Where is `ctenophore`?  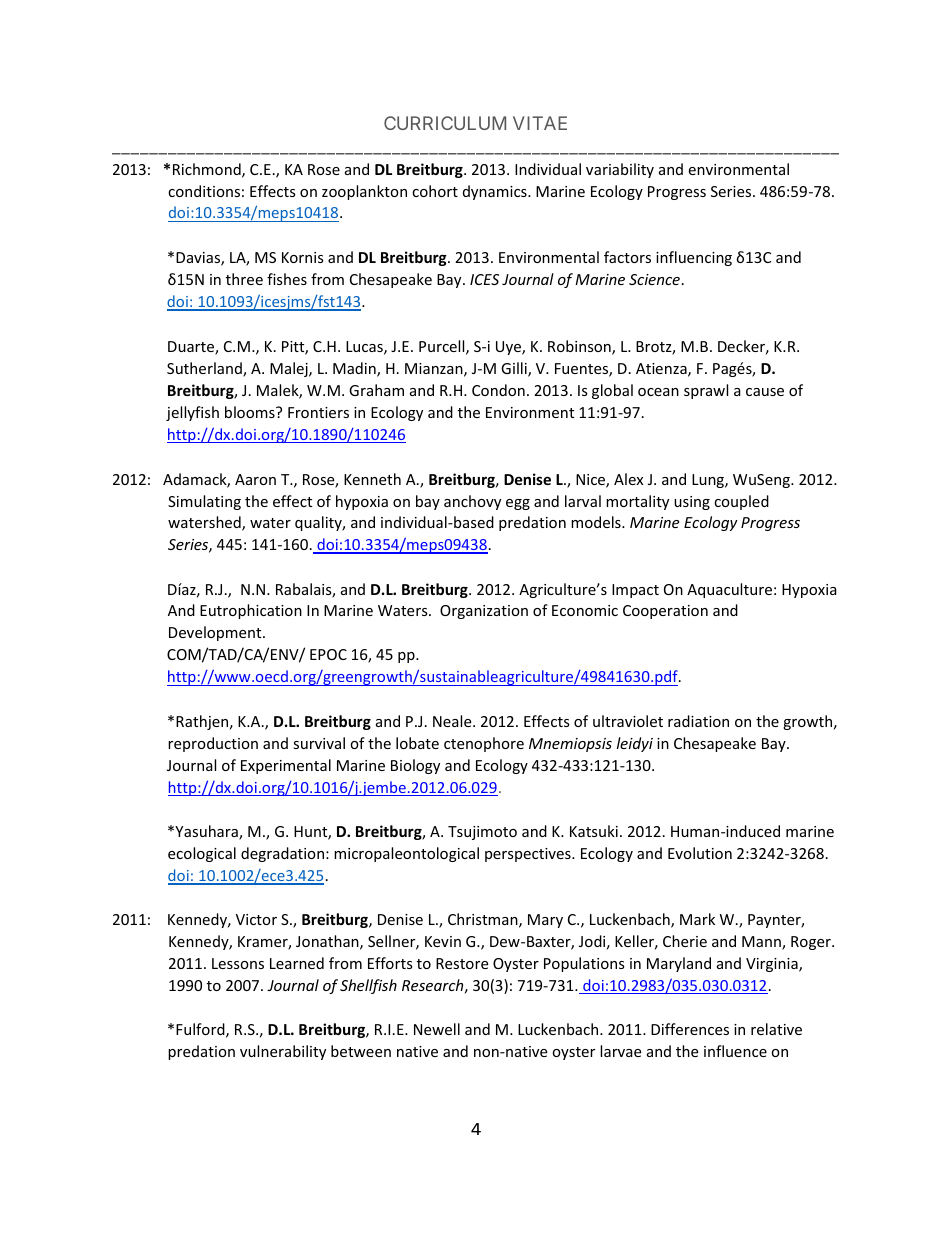
ctenophore is located at coordinates (484, 744).
